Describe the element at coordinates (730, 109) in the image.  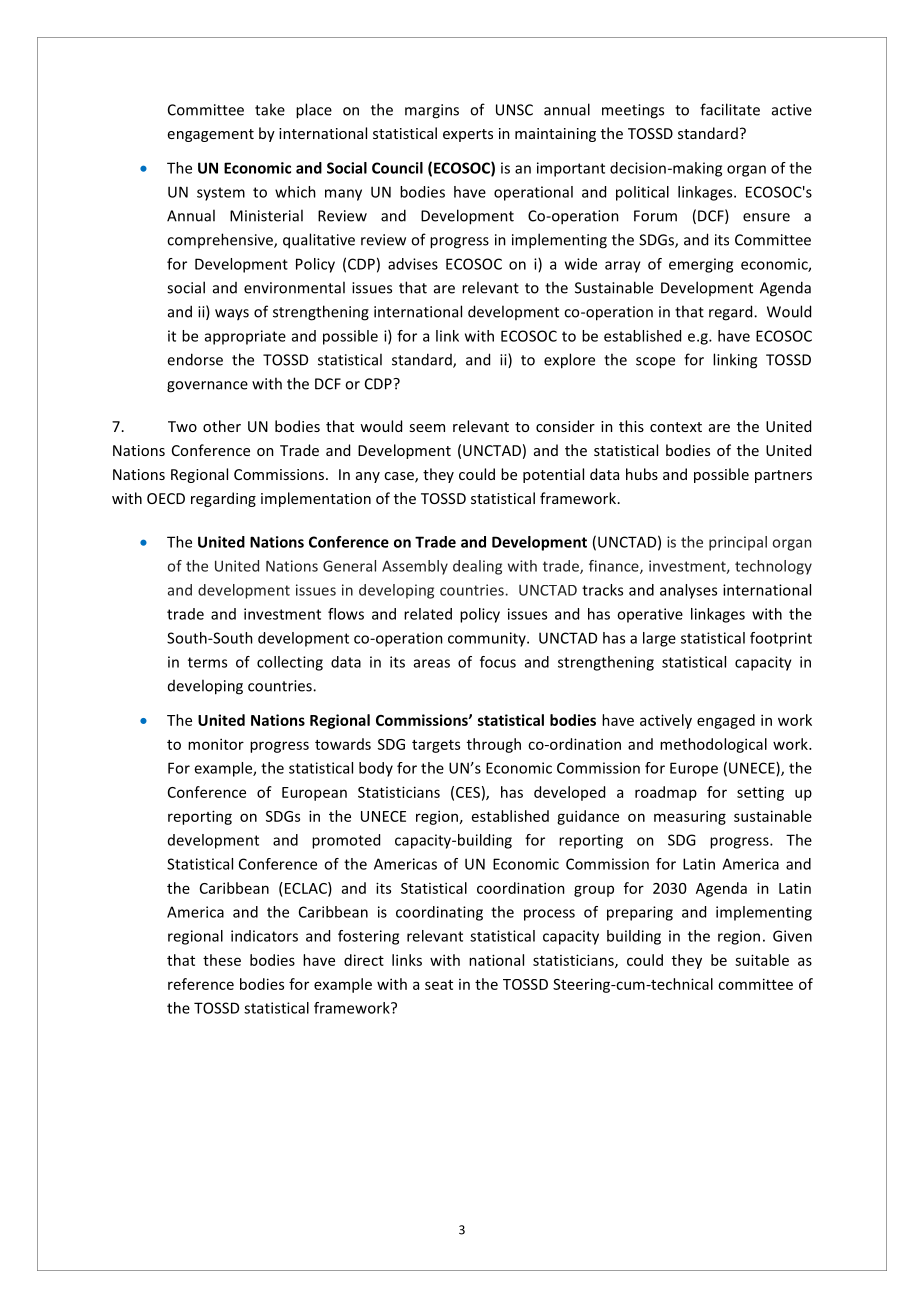
I see `facilitate` at that location.
